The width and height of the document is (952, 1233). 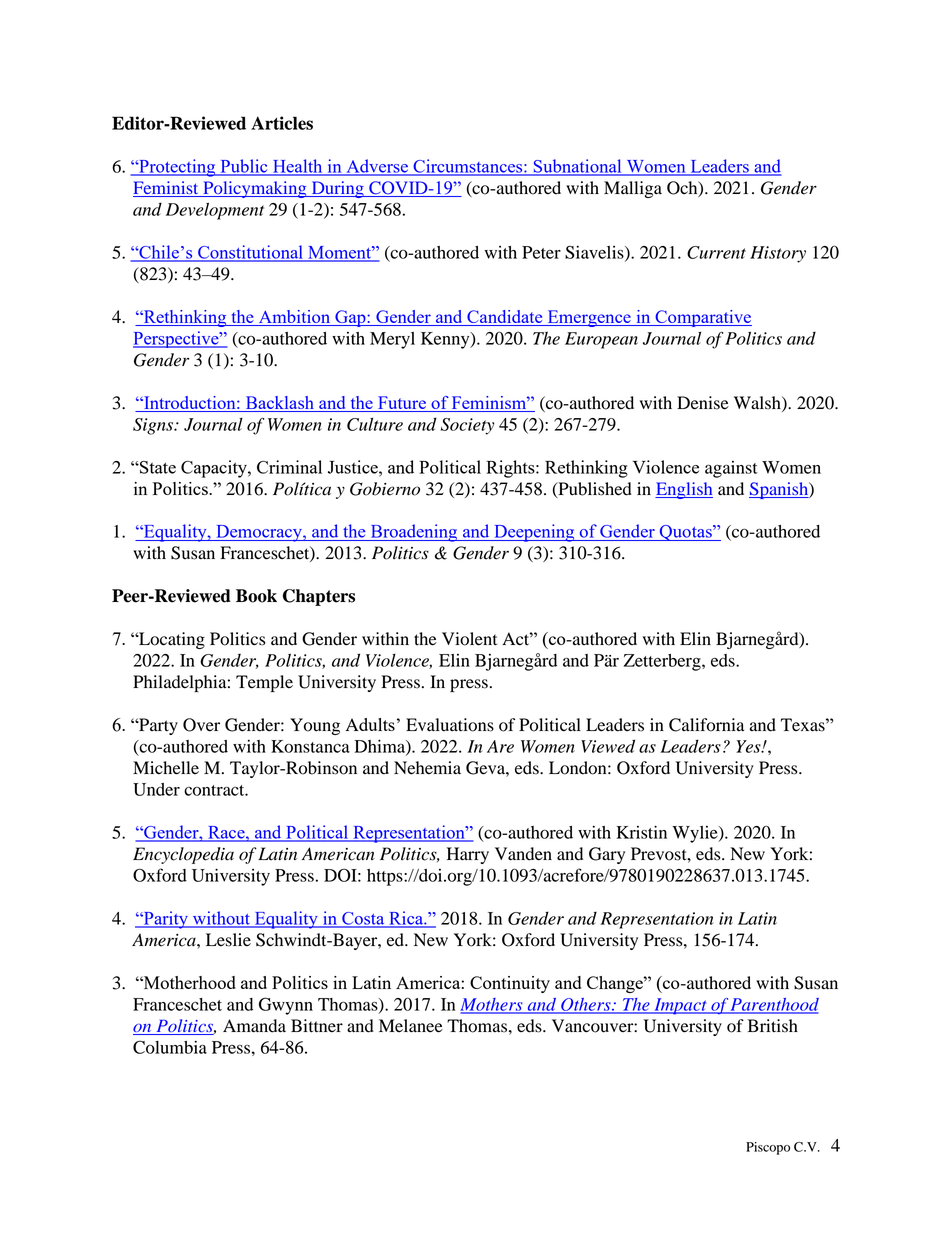 I want to click on Society, so click(x=467, y=426).
